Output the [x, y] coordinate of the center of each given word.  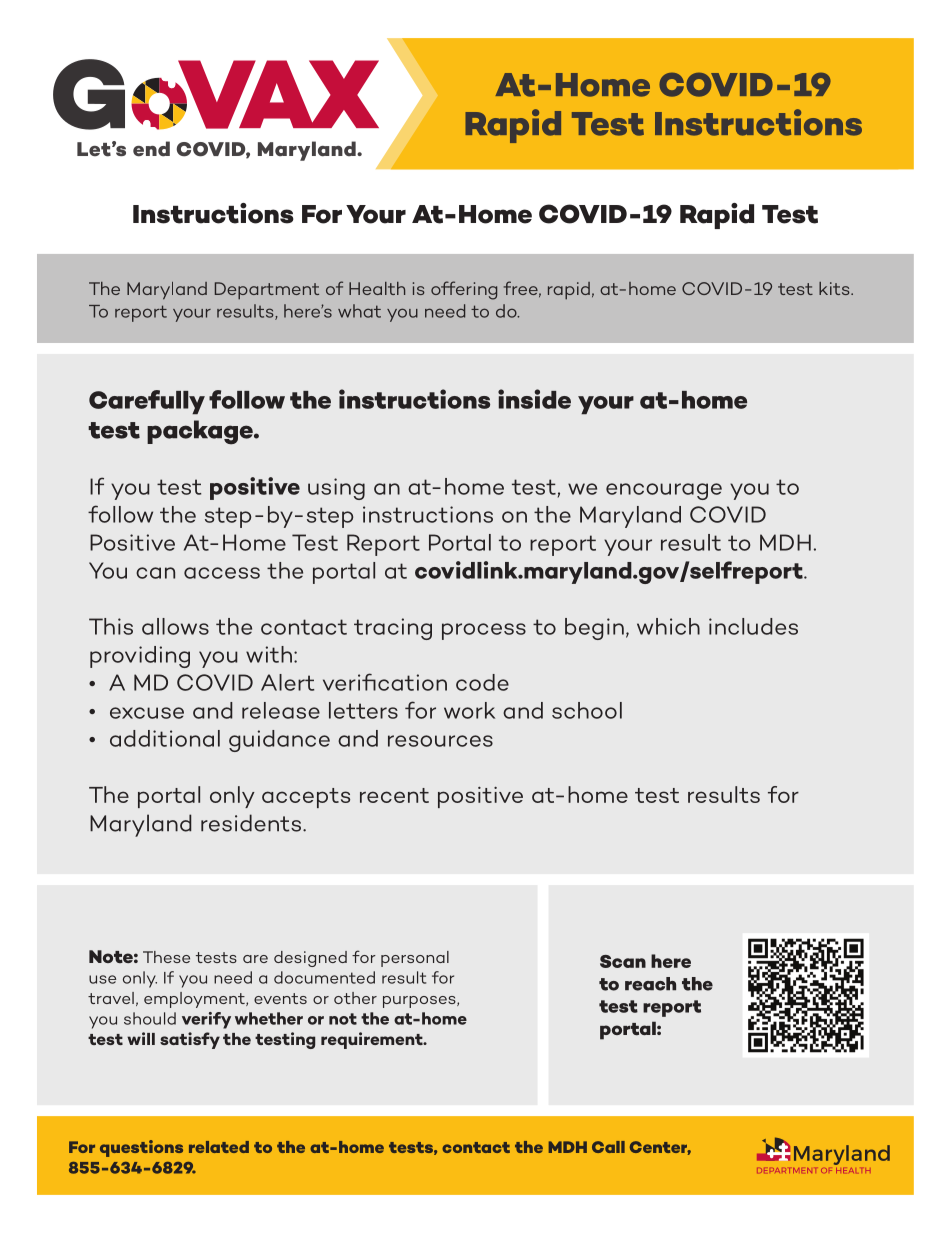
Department [267, 291]
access [222, 573]
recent [394, 795]
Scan [623, 961]
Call [608, 1147]
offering [464, 290]
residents [251, 823]
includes [753, 626]
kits [835, 288]
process [484, 631]
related [219, 1147]
